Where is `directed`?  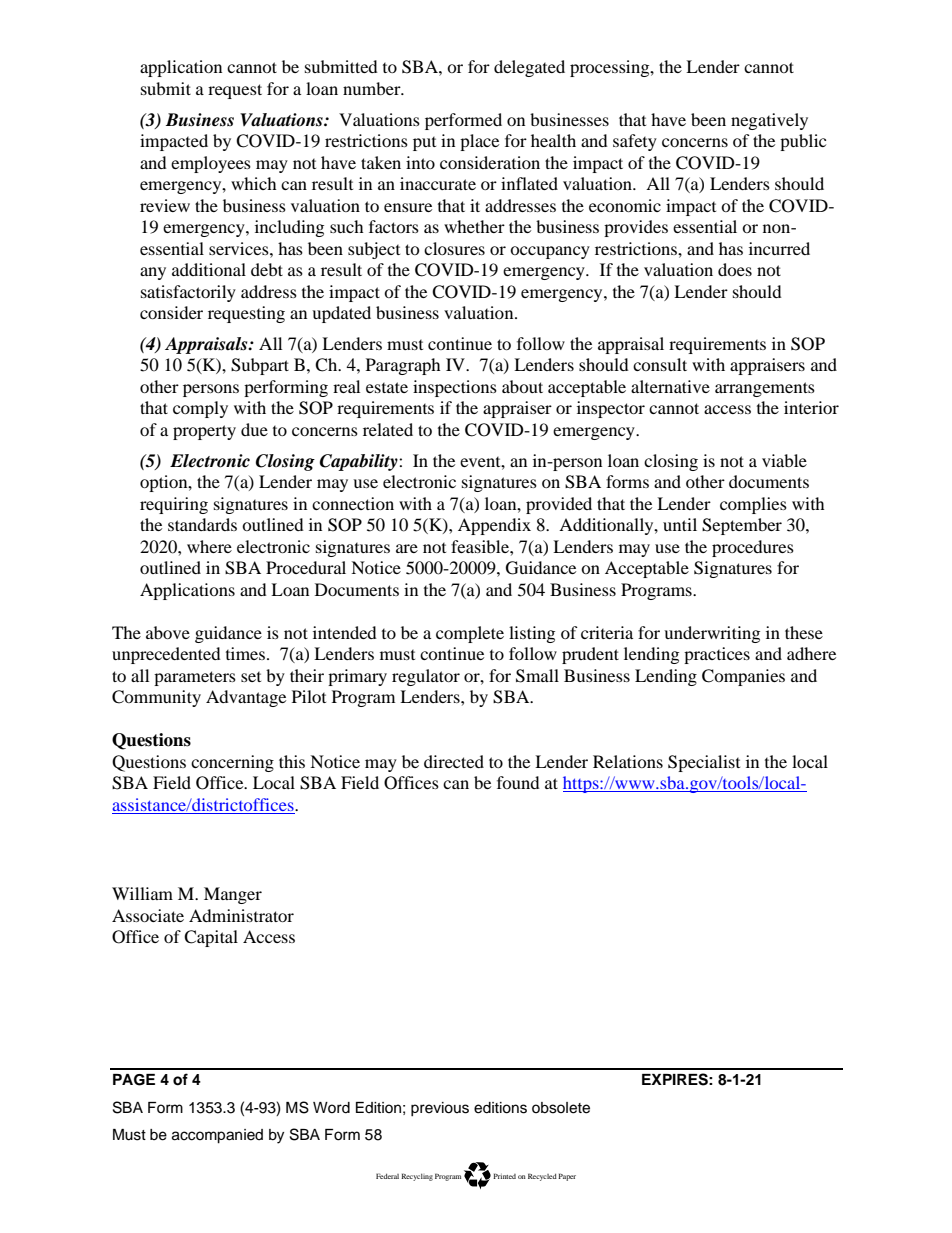
directed is located at coordinates (454, 761).
